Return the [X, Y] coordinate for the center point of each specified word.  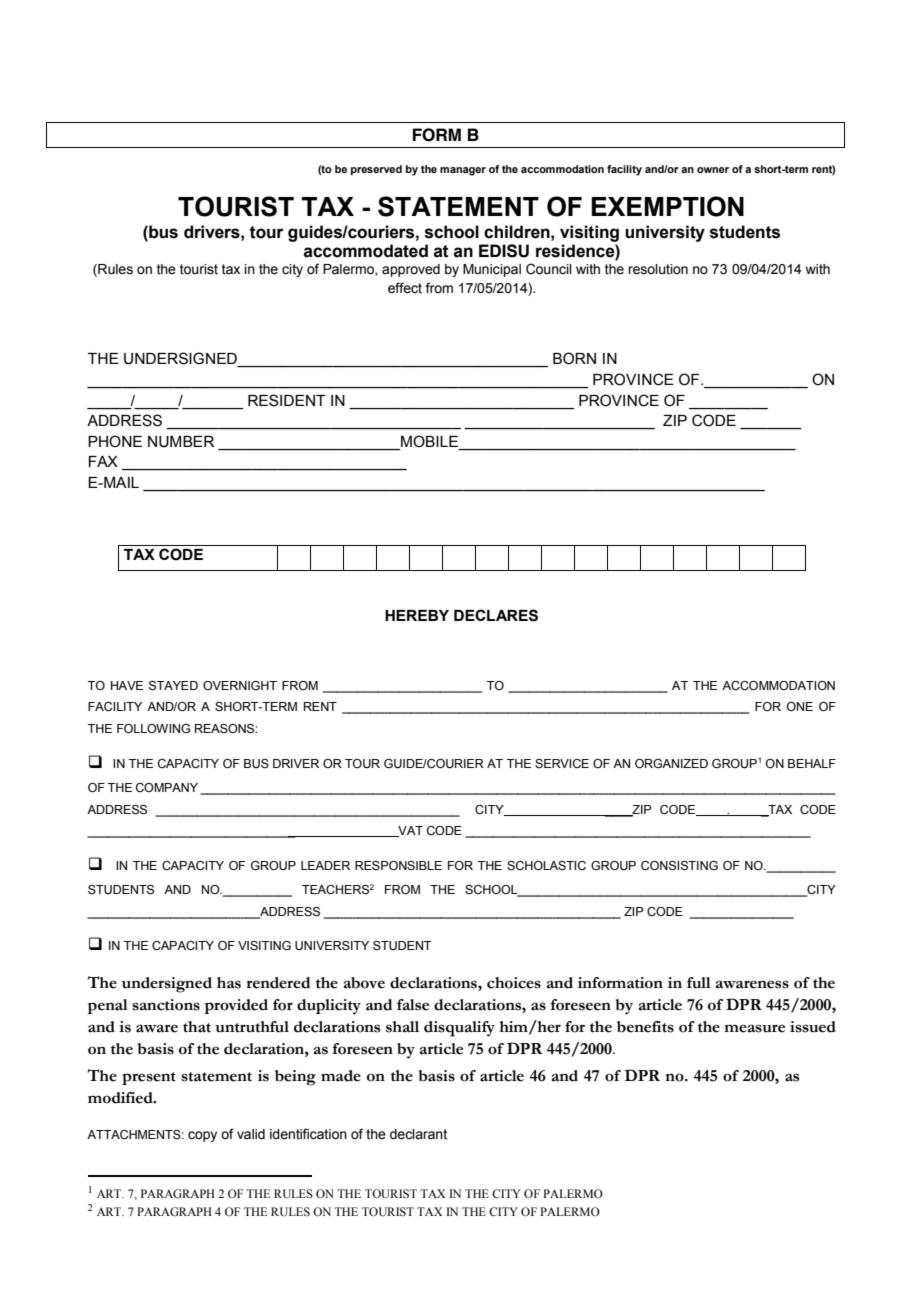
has [229, 983]
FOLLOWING [153, 728]
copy [202, 1136]
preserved [376, 170]
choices [514, 983]
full [699, 983]
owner [713, 170]
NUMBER [181, 442]
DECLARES [496, 615]
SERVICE [562, 763]
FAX [103, 461]
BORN [574, 358]
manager [463, 171]
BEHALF [812, 763]
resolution [658, 269]
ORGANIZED [671, 763]
